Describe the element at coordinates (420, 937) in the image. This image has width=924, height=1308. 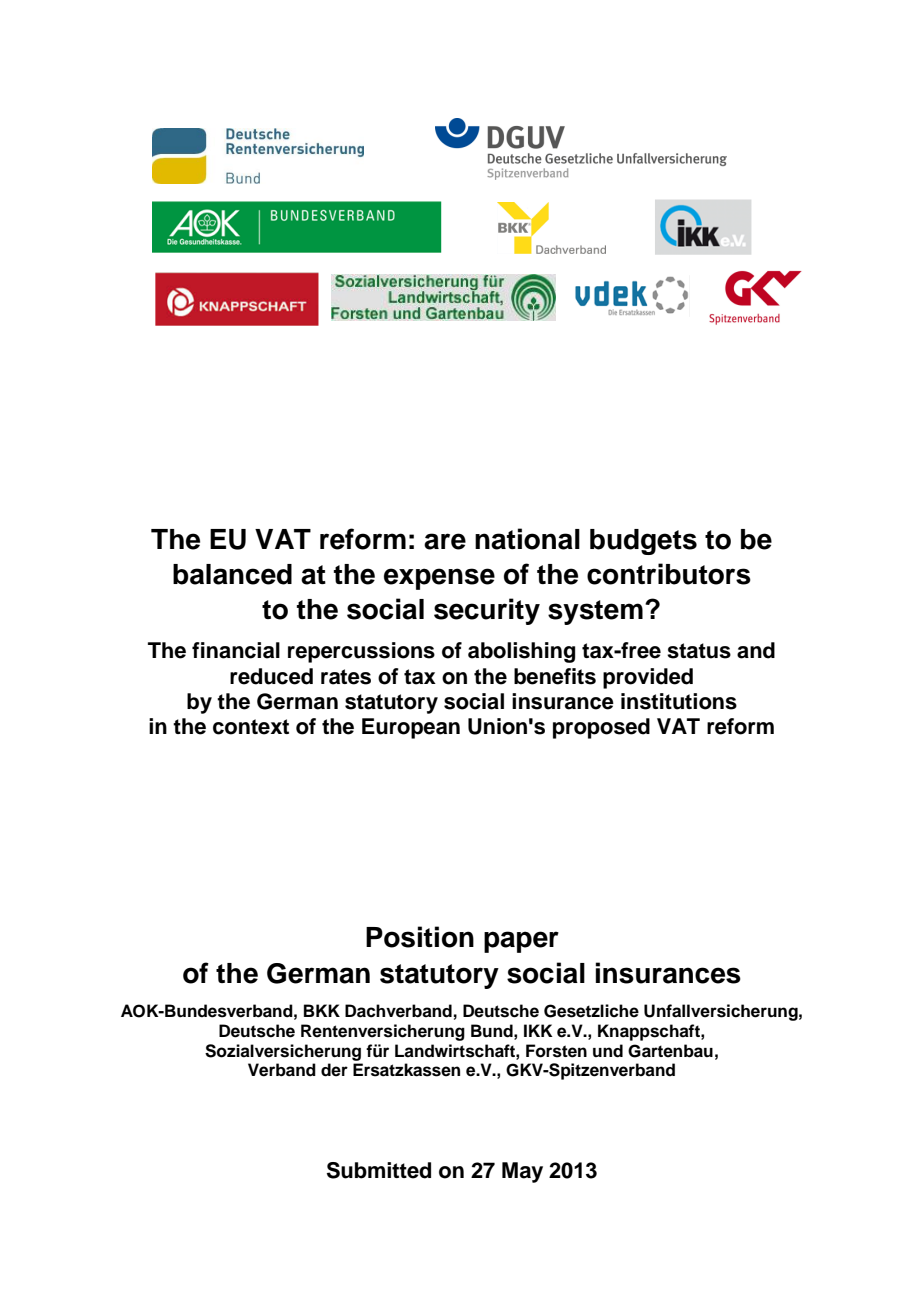
I see `Position` at that location.
